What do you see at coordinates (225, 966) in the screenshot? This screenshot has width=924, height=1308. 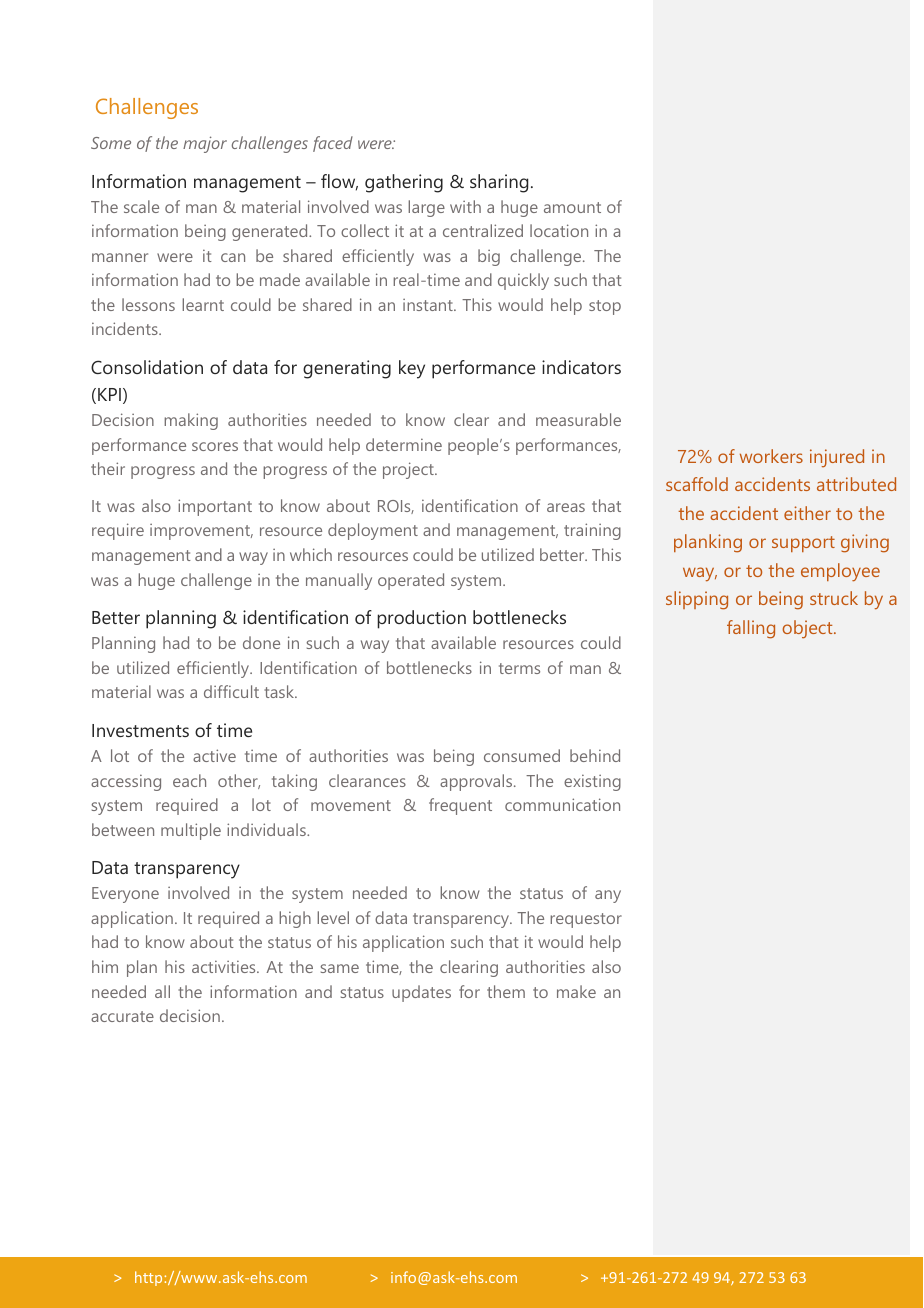 I see `activities` at bounding box center [225, 966].
